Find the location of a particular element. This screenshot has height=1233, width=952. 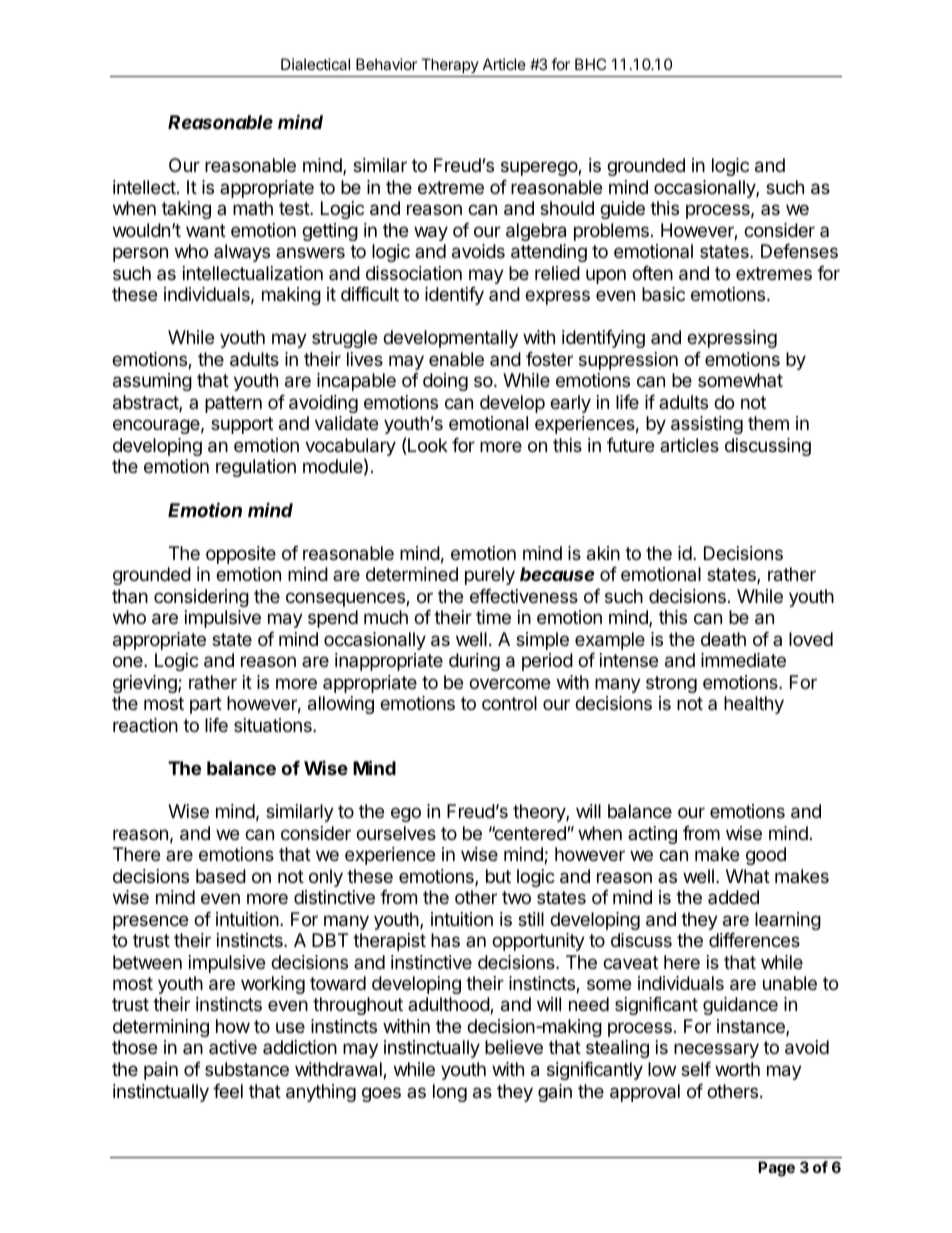

situations is located at coordinates (274, 725).
